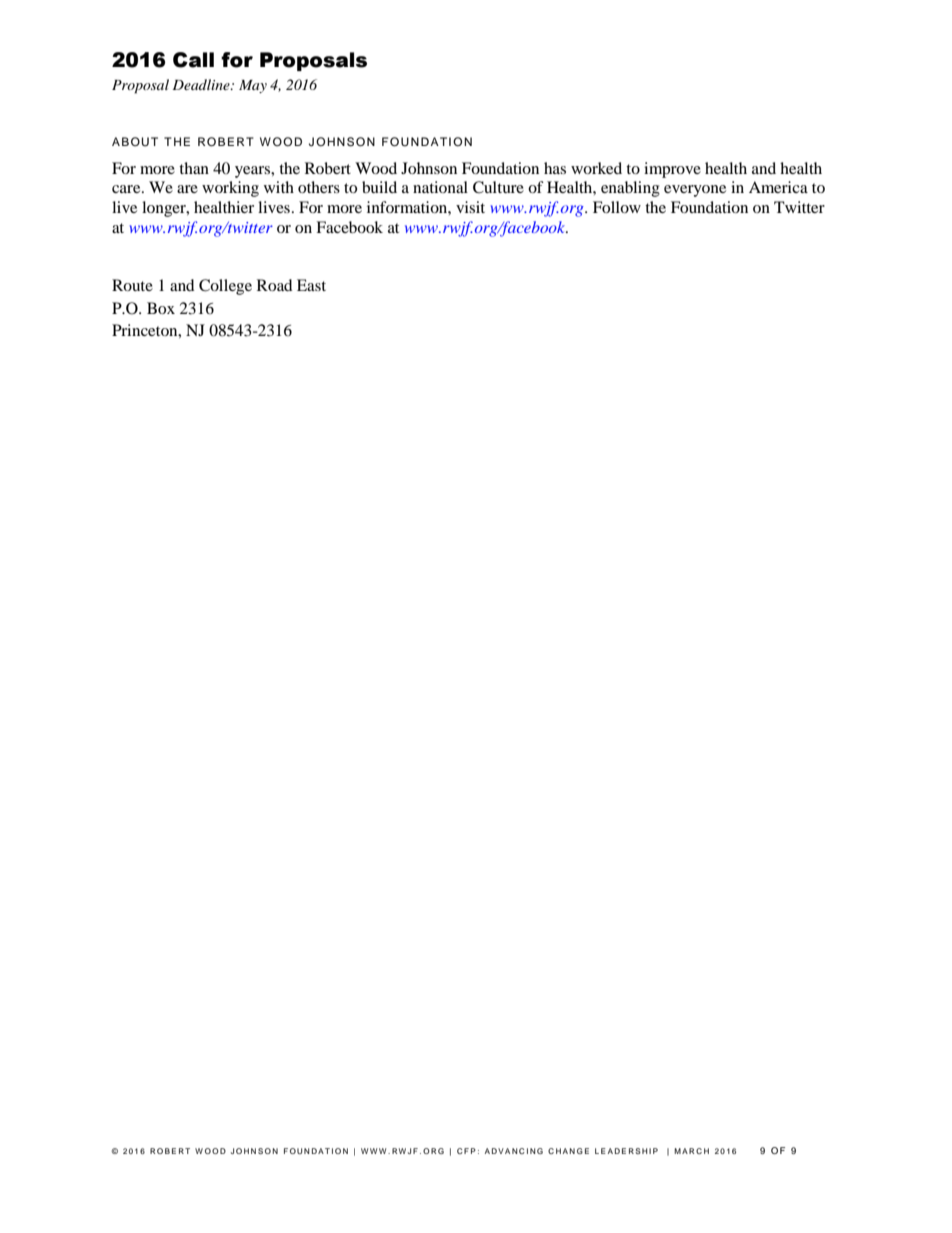  What do you see at coordinates (230, 189) in the page?
I see `working` at bounding box center [230, 189].
